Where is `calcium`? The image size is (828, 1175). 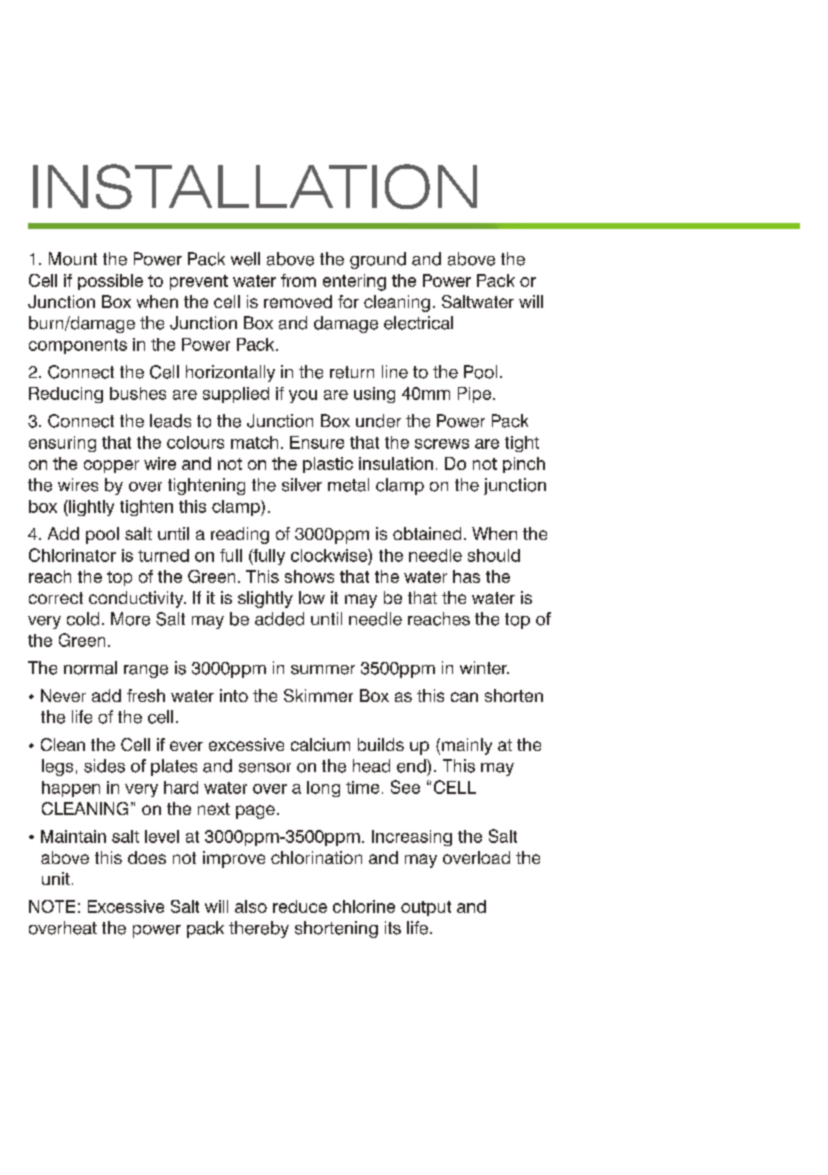 calcium is located at coordinates (320, 744).
